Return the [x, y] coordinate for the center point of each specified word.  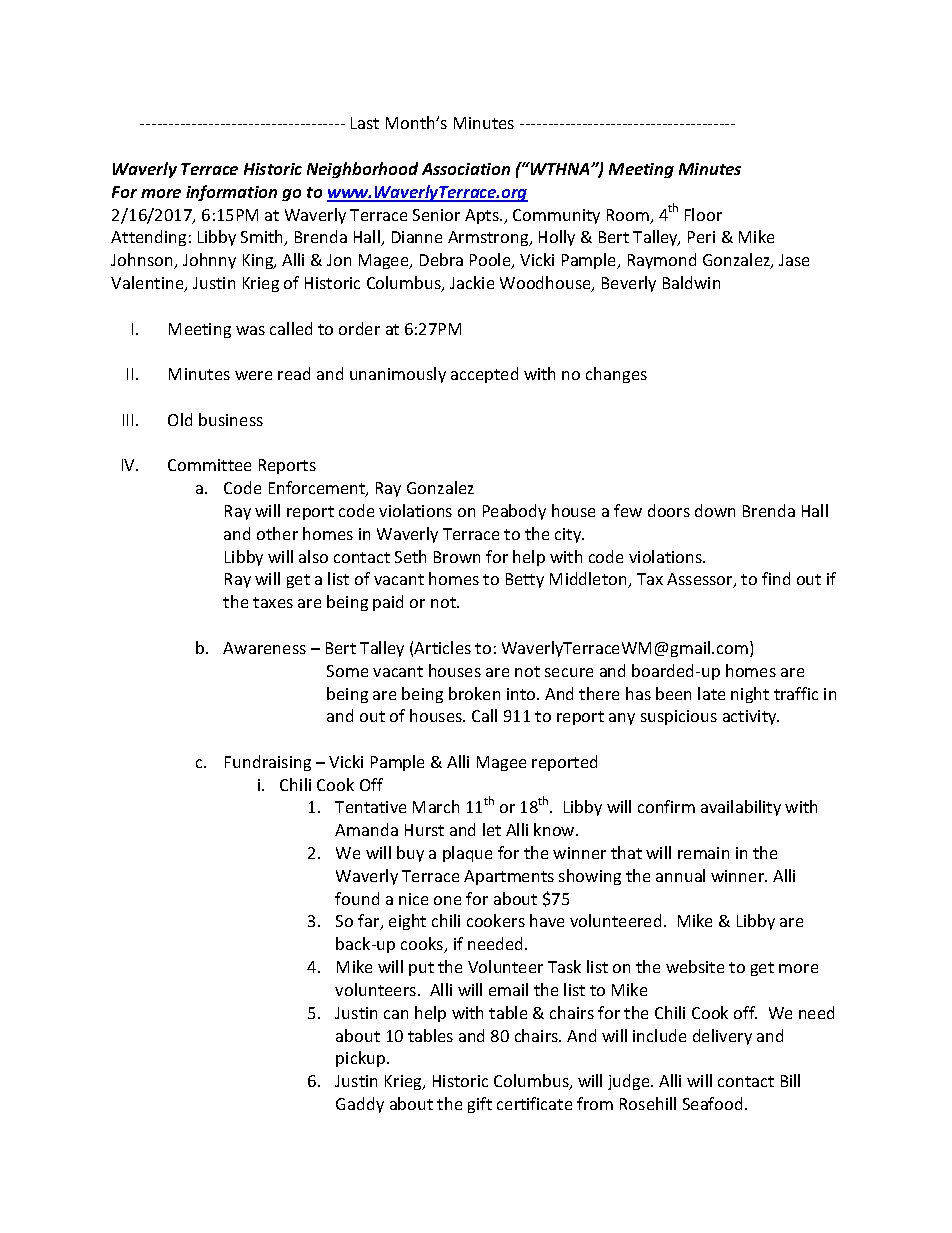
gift [480, 1105]
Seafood [712, 1103]
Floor [703, 214]
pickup [362, 1059]
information [231, 193]
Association [466, 169]
